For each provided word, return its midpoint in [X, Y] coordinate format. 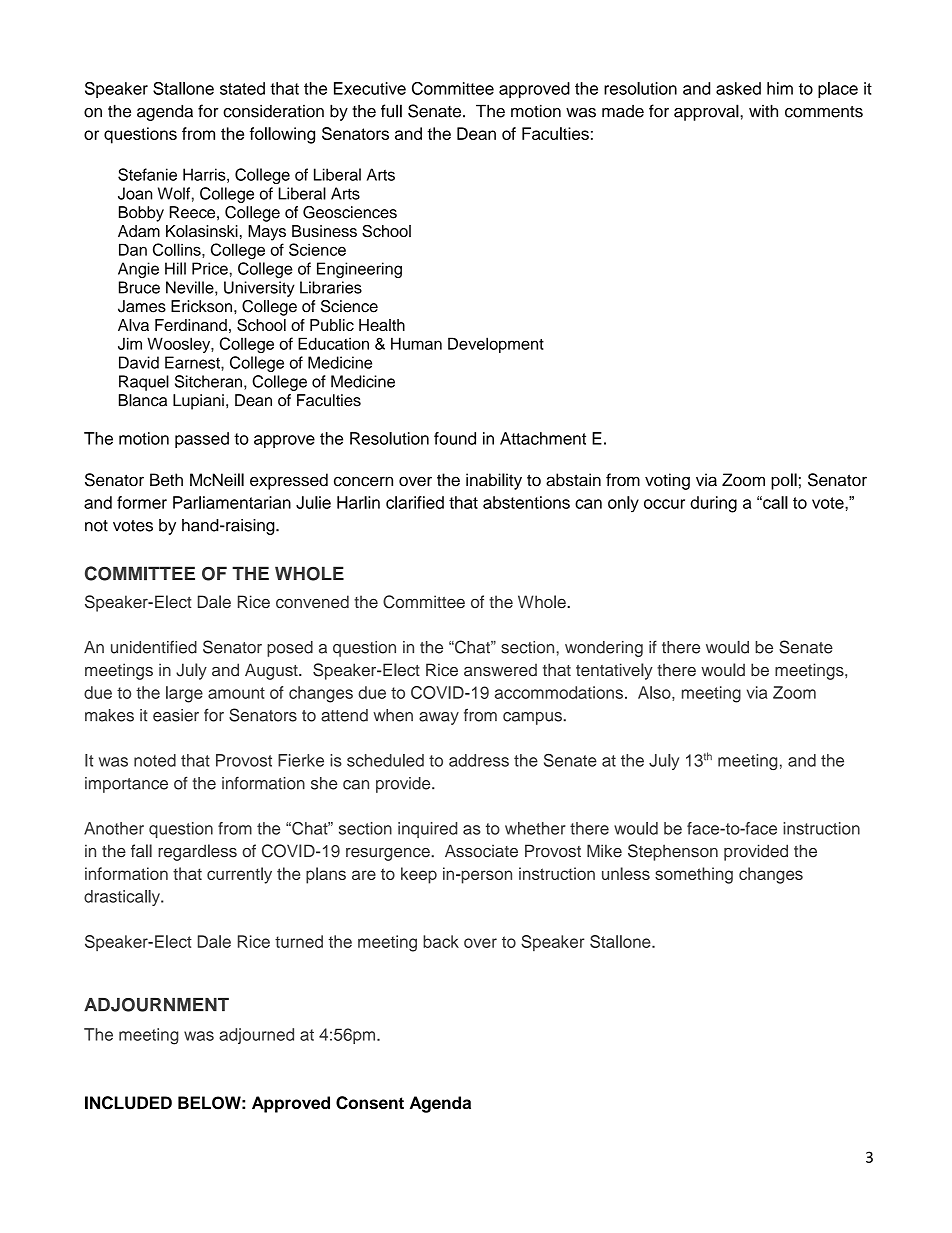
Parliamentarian [232, 502]
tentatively [614, 671]
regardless [197, 852]
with [763, 111]
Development [496, 345]
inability [494, 481]
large [184, 694]
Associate [481, 851]
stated [242, 88]
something [694, 875]
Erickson [203, 306]
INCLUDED [128, 1103]
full [391, 111]
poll [784, 481]
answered [500, 670]
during [713, 504]
